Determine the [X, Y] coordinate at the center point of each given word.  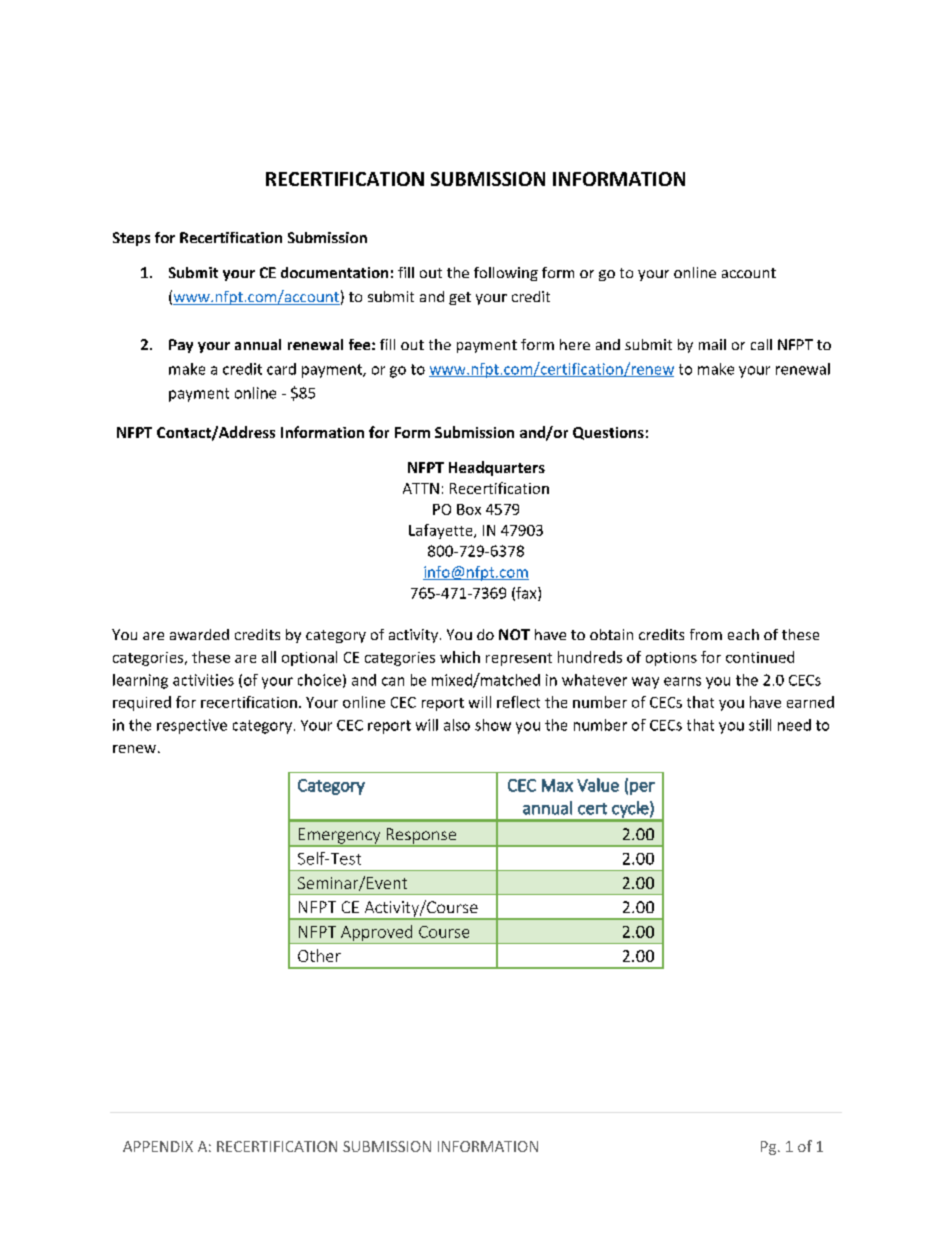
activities [203, 680]
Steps [131, 239]
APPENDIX [158, 1146]
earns [682, 681]
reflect [518, 702]
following [506, 274]
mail [712, 344]
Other [319, 955]
